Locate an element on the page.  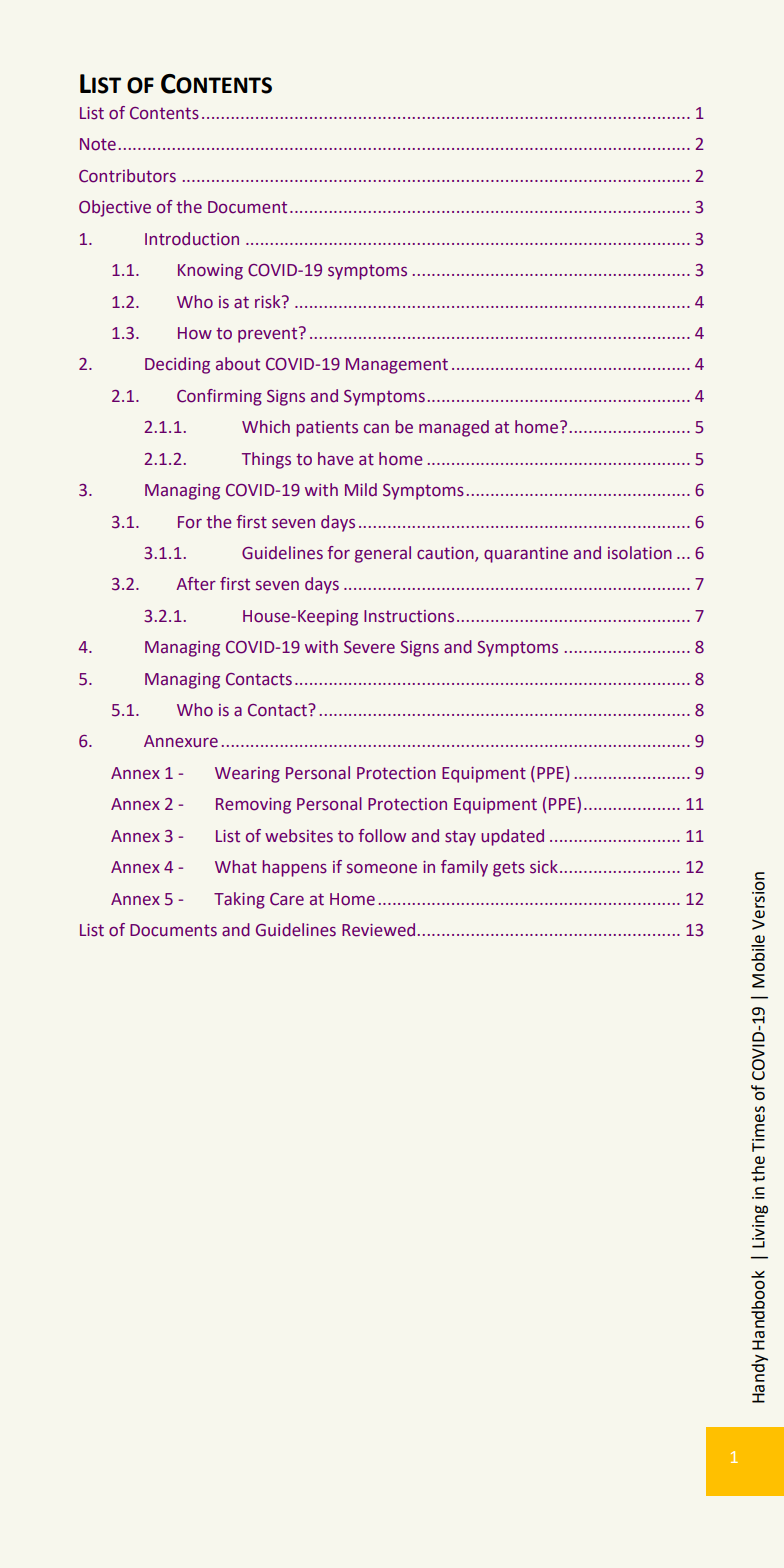
risk is located at coordinates (269, 302).
